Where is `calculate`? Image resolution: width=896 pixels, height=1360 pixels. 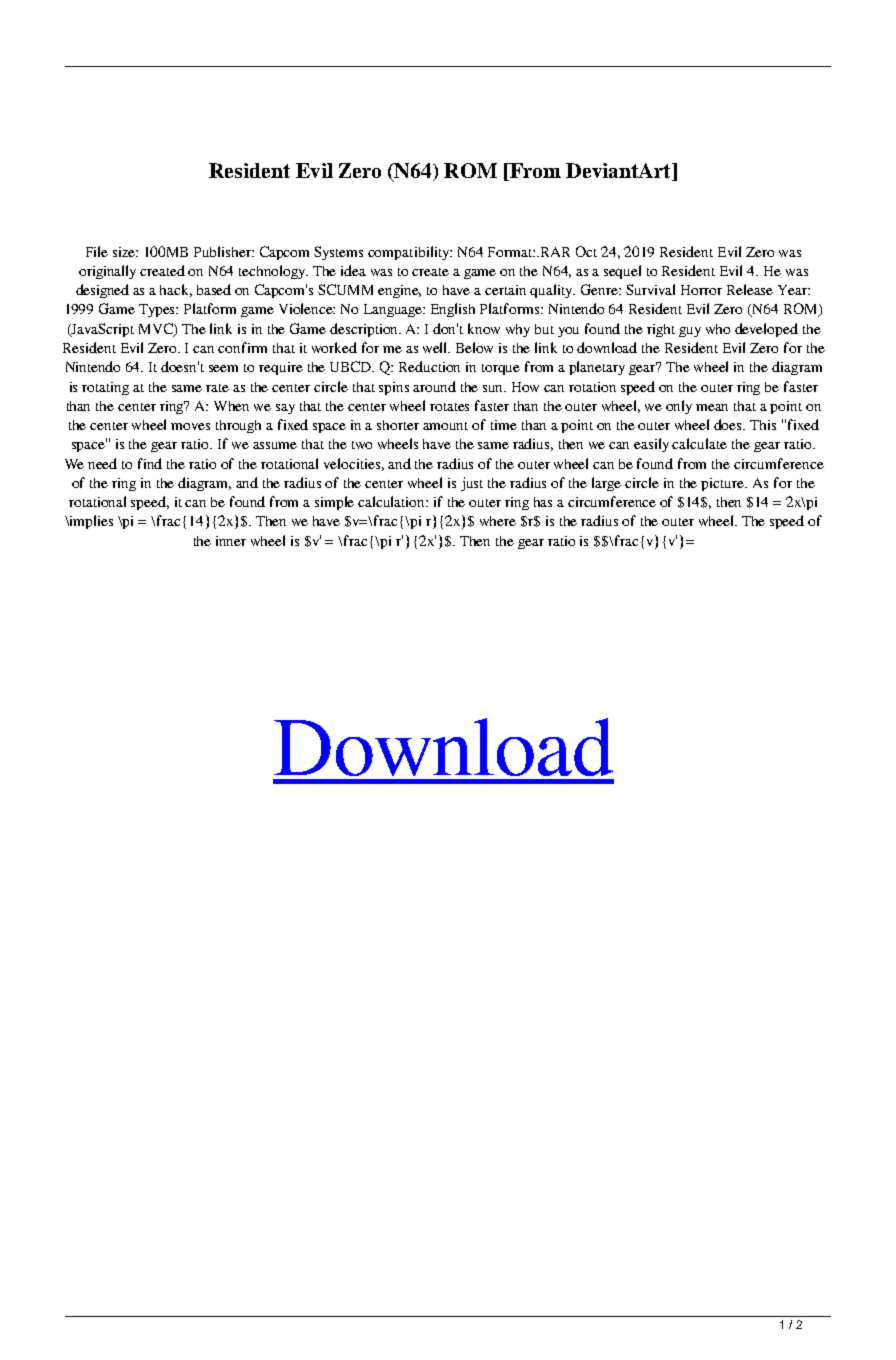 calculate is located at coordinates (699, 443).
